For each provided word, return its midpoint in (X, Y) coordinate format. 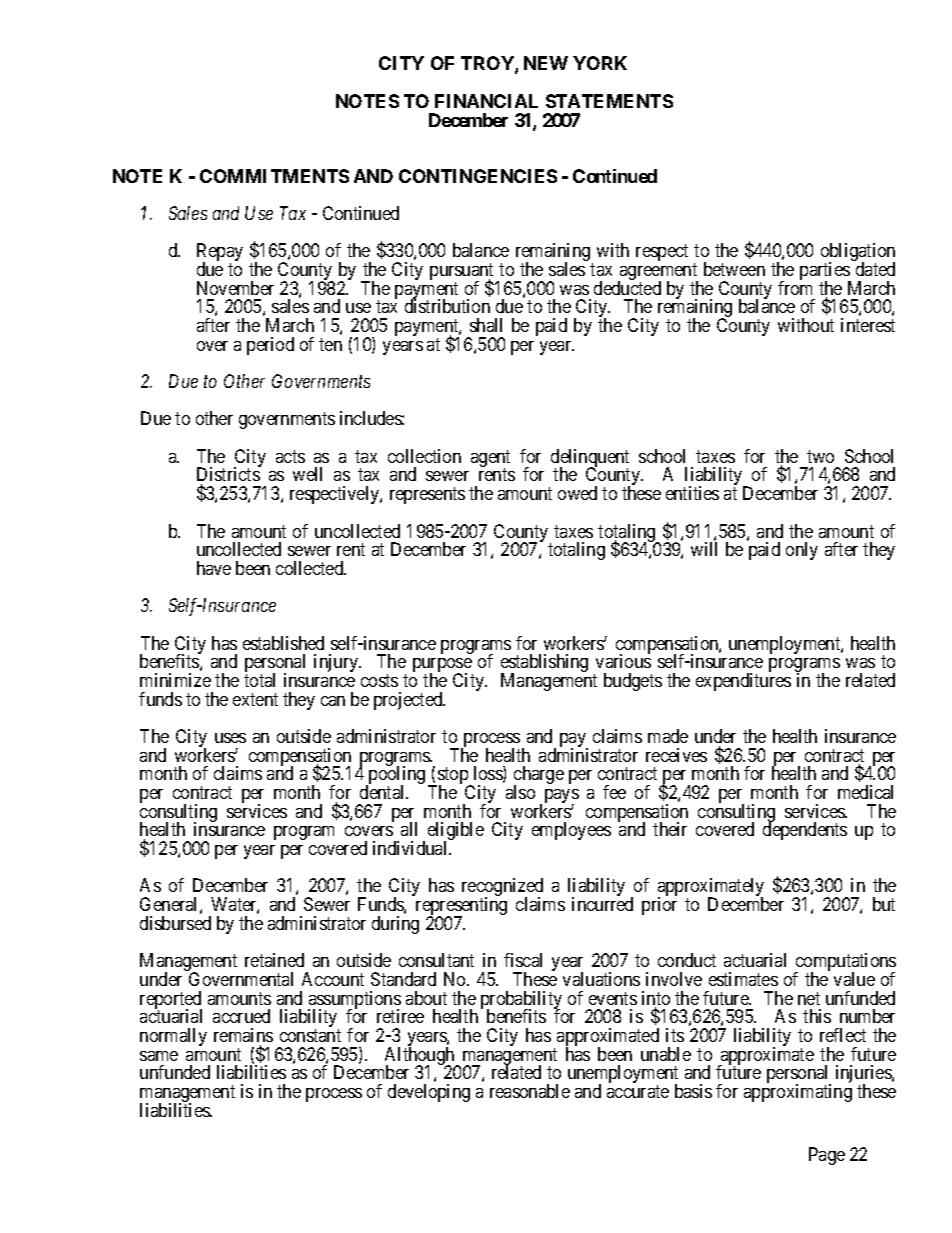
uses (230, 738)
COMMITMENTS (274, 176)
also (520, 792)
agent (490, 460)
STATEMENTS (609, 101)
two (820, 456)
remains (243, 1035)
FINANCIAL (486, 101)
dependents (805, 831)
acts (290, 456)
